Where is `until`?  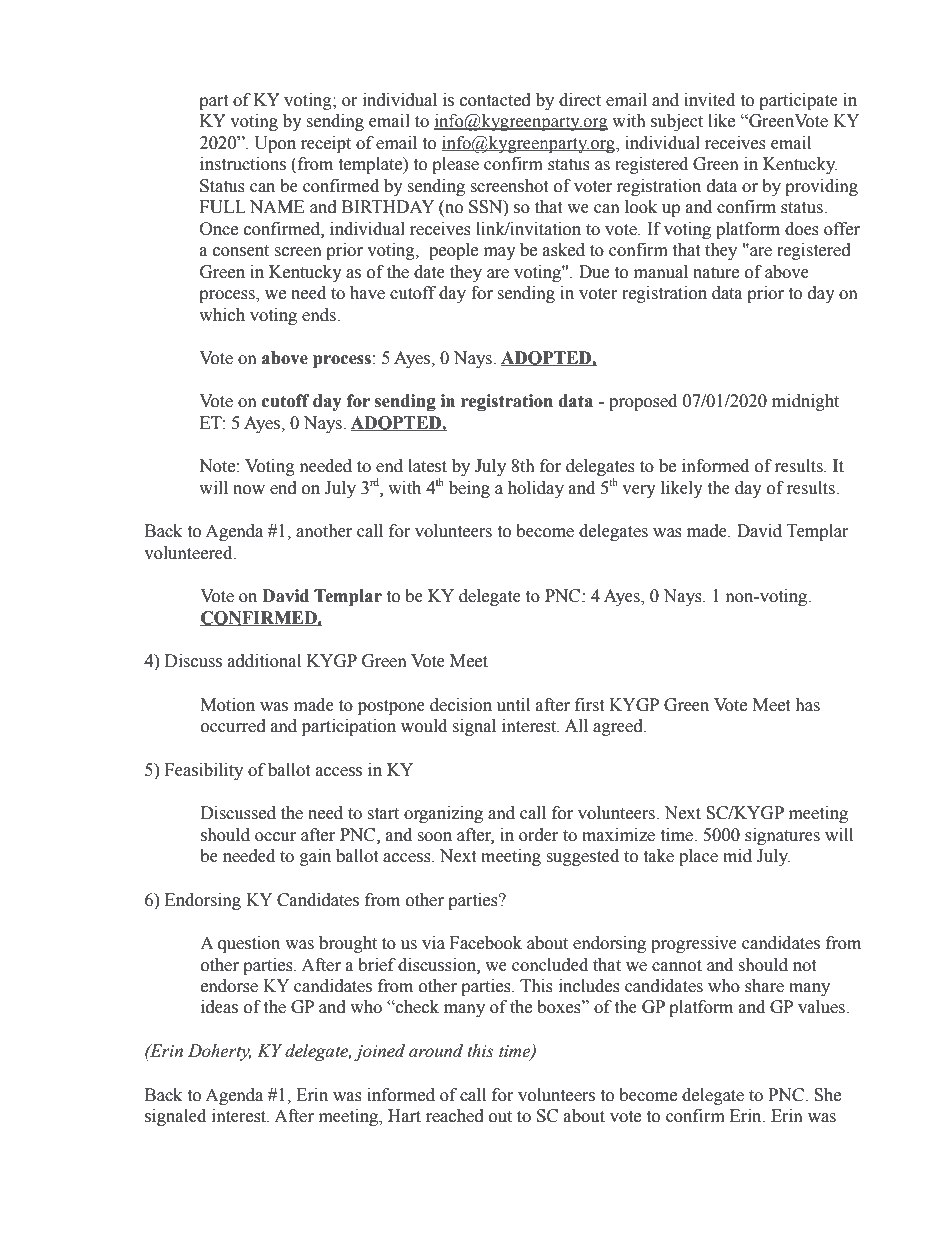
until is located at coordinates (513, 705).
